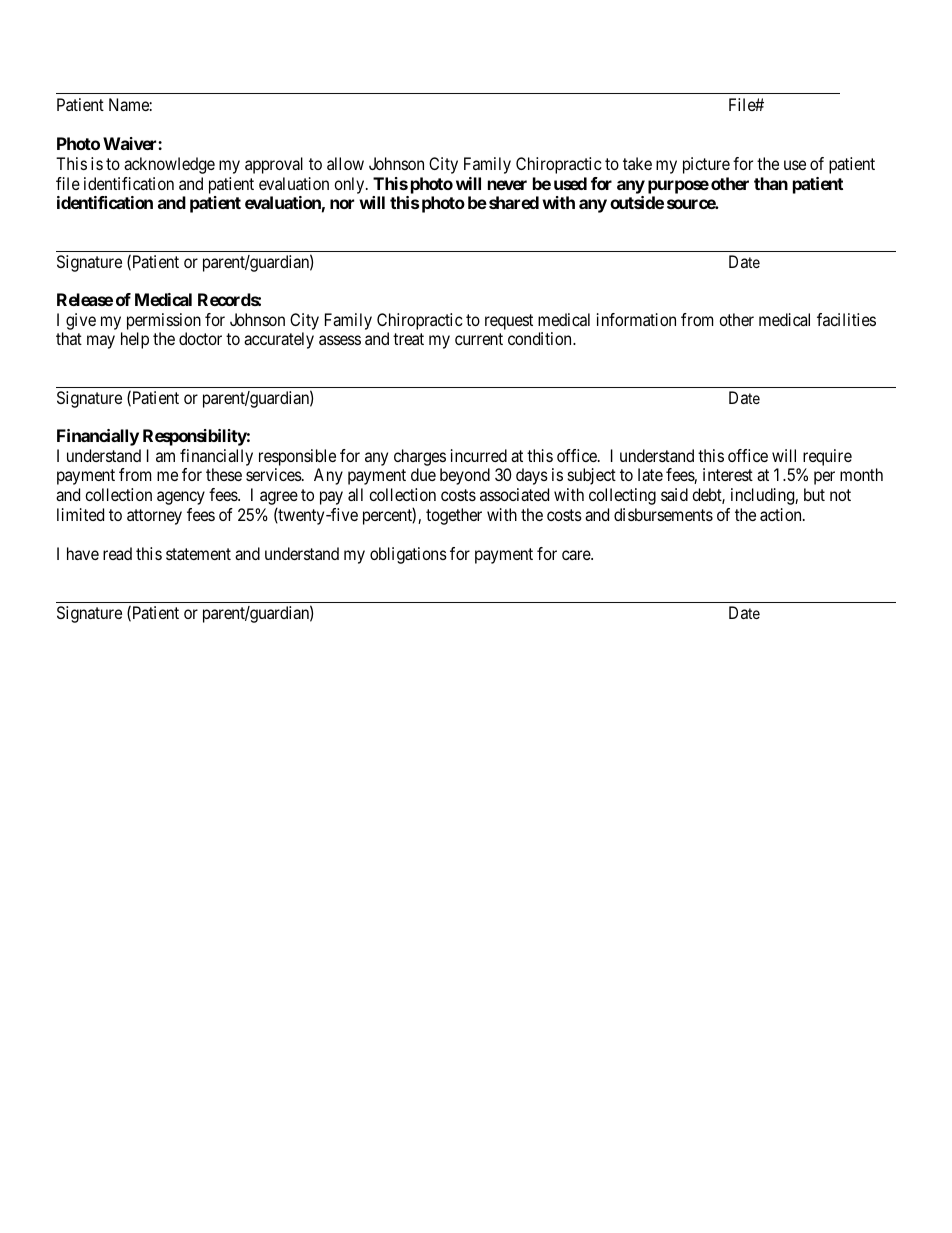  What do you see at coordinates (479, 455) in the image?
I see `incurred` at bounding box center [479, 455].
